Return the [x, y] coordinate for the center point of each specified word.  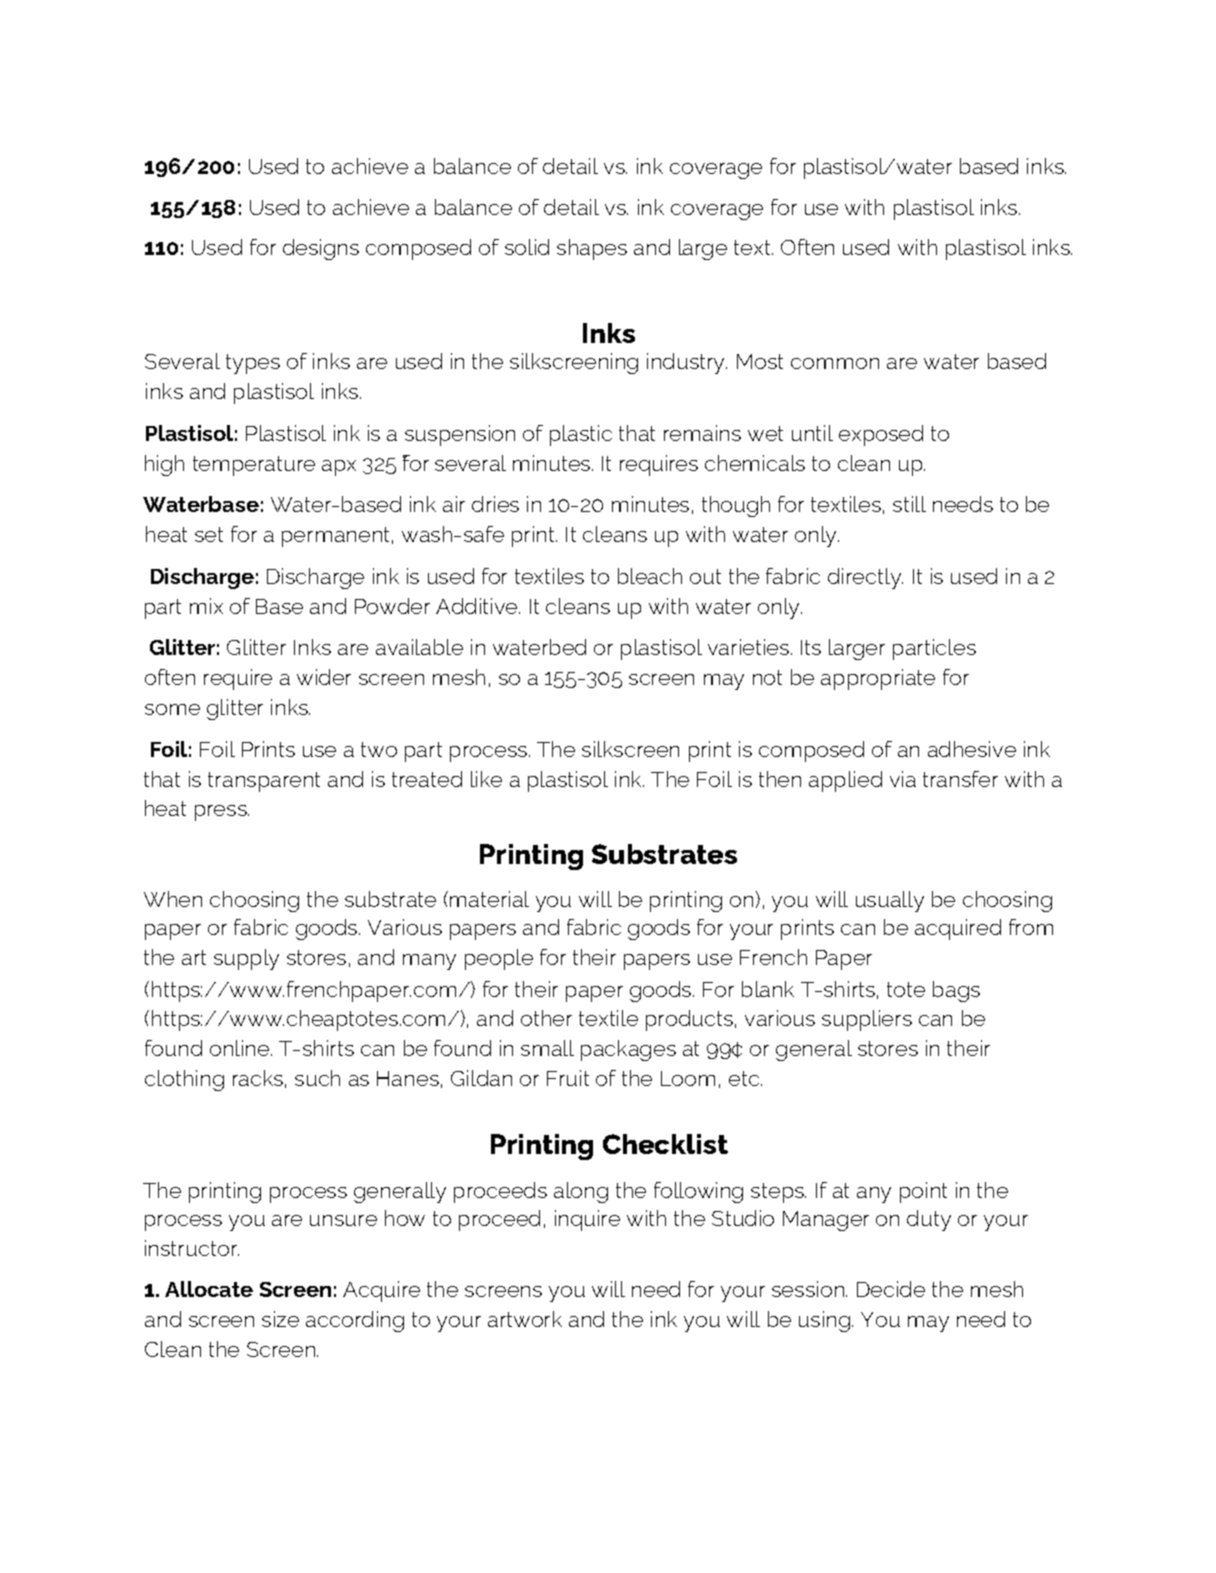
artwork [525, 1319]
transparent [264, 782]
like [486, 779]
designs [321, 249]
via [903, 779]
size [280, 1319]
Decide [891, 1289]
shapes [592, 249]
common [835, 363]
